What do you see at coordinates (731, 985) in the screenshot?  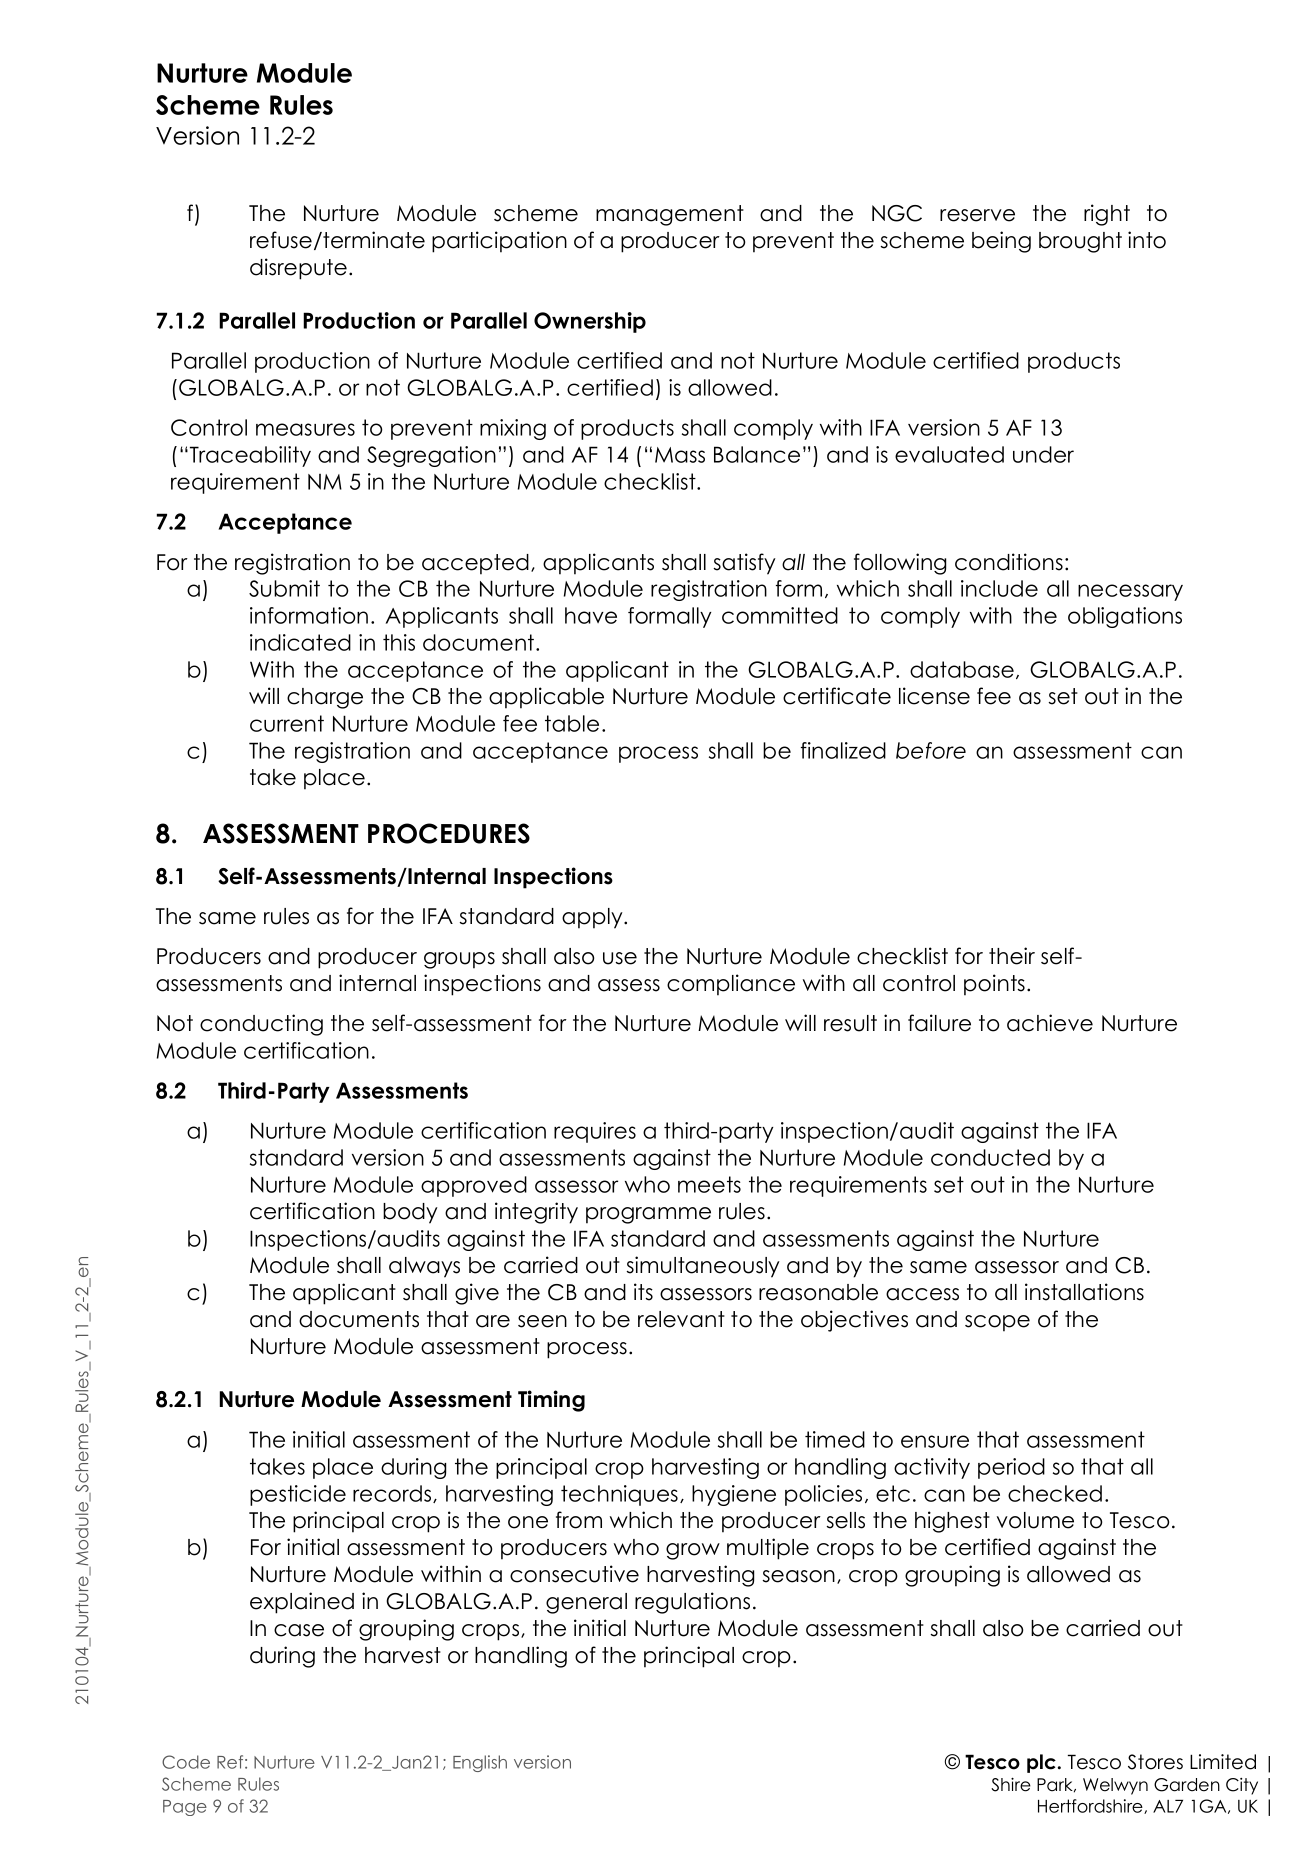 I see `compliance` at bounding box center [731, 985].
